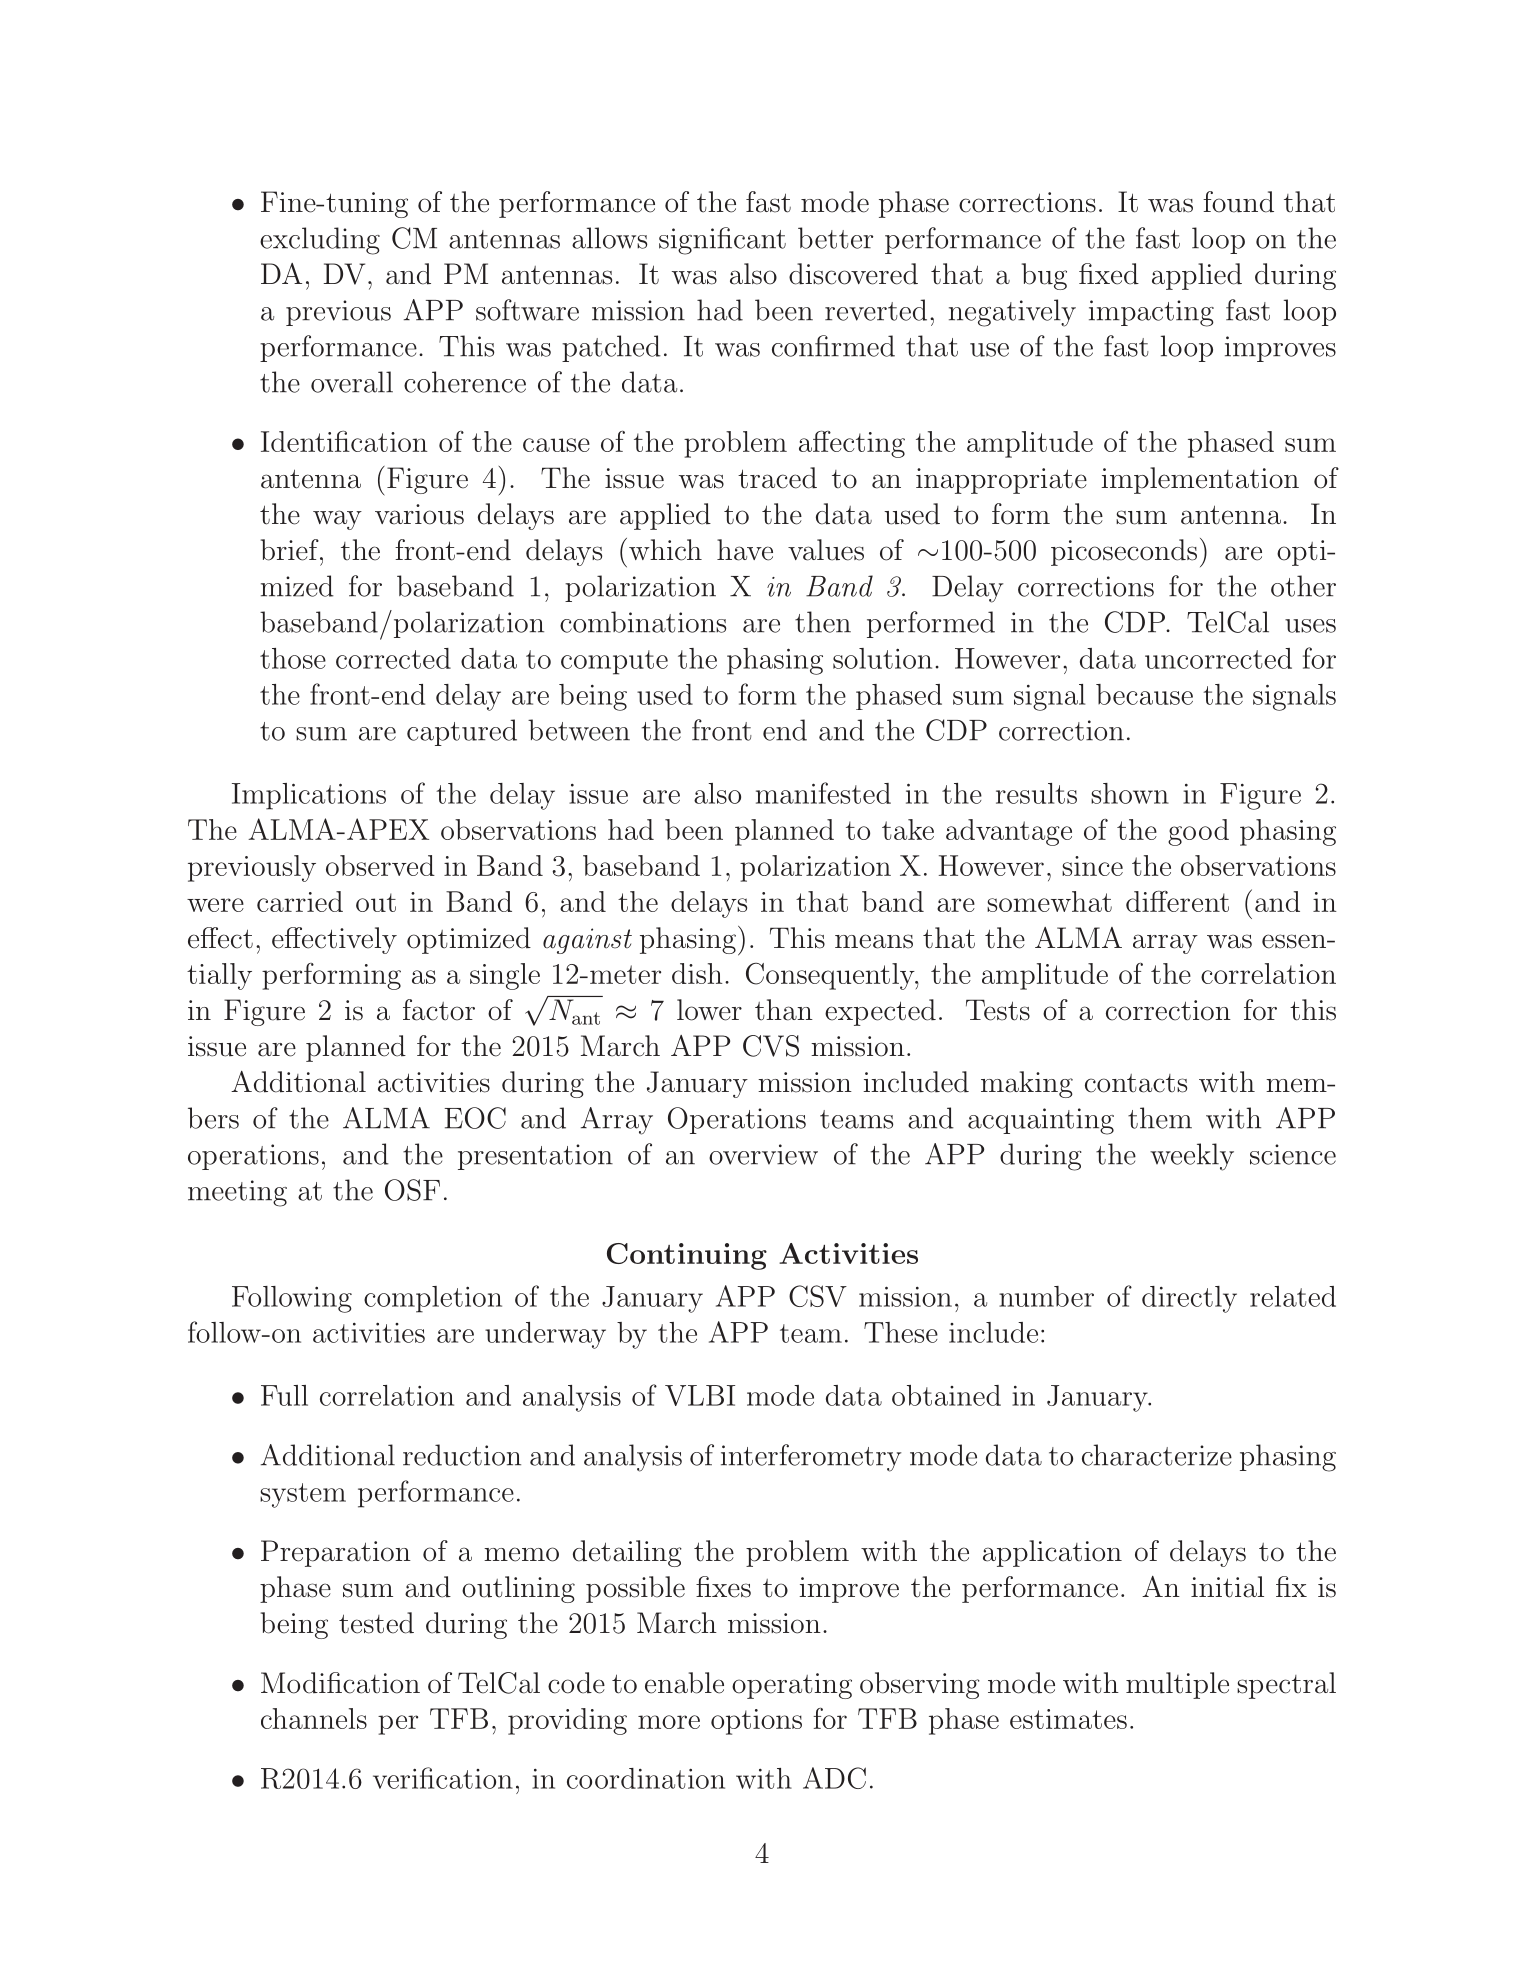 This screenshot has width=1528, height=1977. What do you see at coordinates (1109, 274) in the screenshot?
I see `fixed` at bounding box center [1109, 274].
